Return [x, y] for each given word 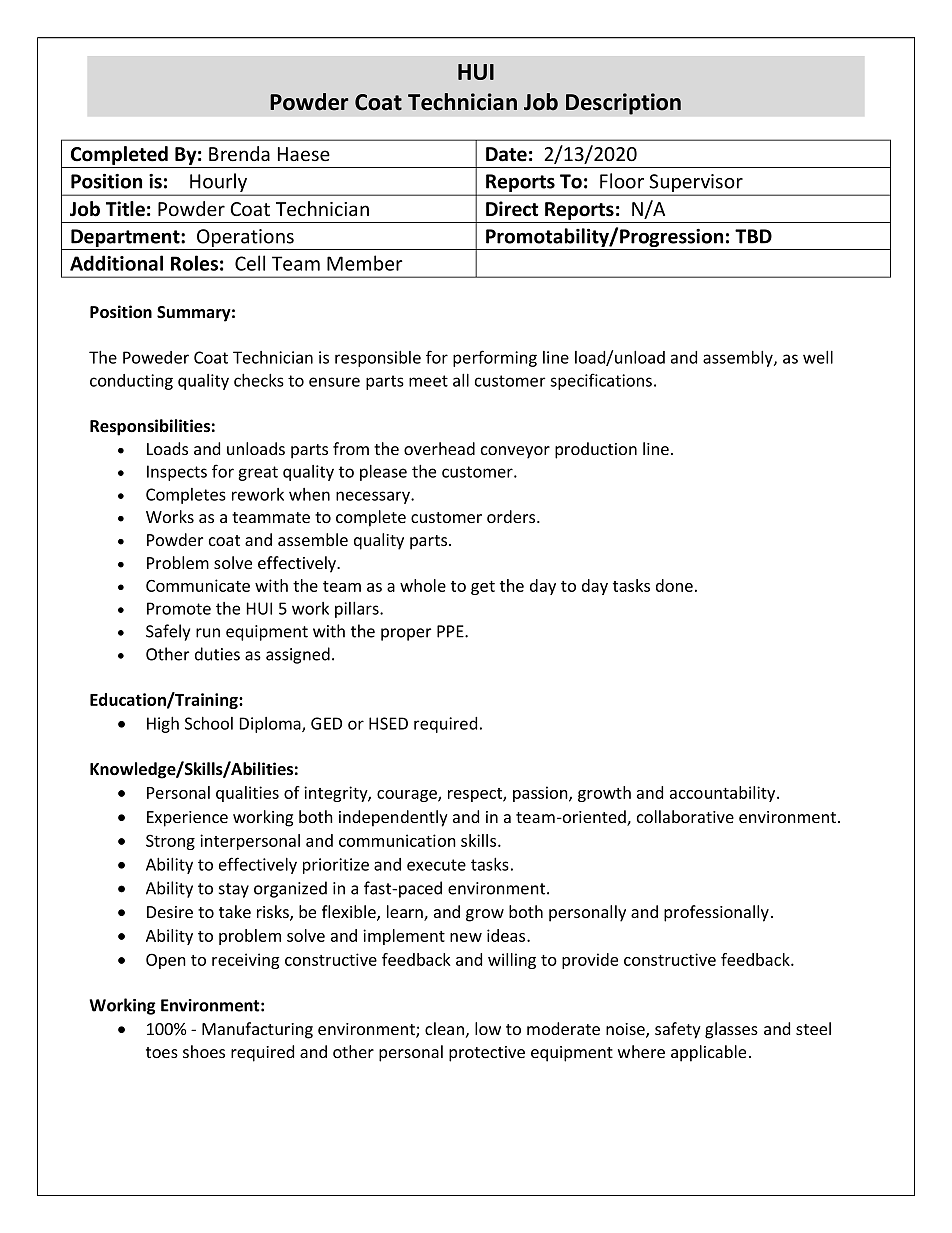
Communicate [198, 585]
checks [259, 380]
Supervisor [696, 184]
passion [541, 794]
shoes [204, 1051]
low [488, 1028]
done [674, 585]
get [483, 588]
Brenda [239, 154]
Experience [187, 819]
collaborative [685, 816]
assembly [739, 358]
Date [506, 154]
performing [495, 358]
